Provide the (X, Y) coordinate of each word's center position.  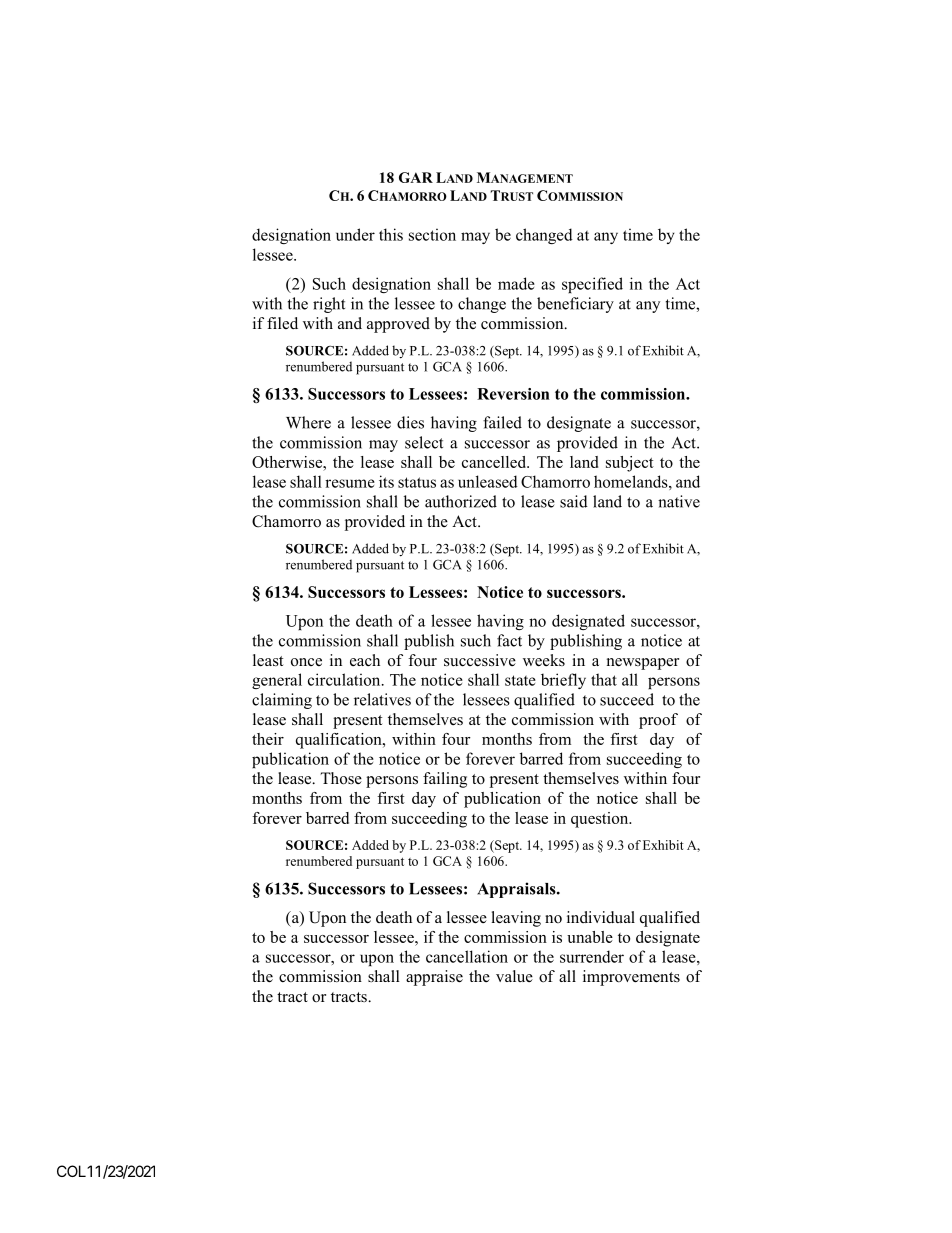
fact (509, 640)
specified (592, 285)
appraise (434, 978)
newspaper (643, 664)
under (355, 234)
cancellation (467, 956)
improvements (631, 978)
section (432, 234)
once (306, 662)
